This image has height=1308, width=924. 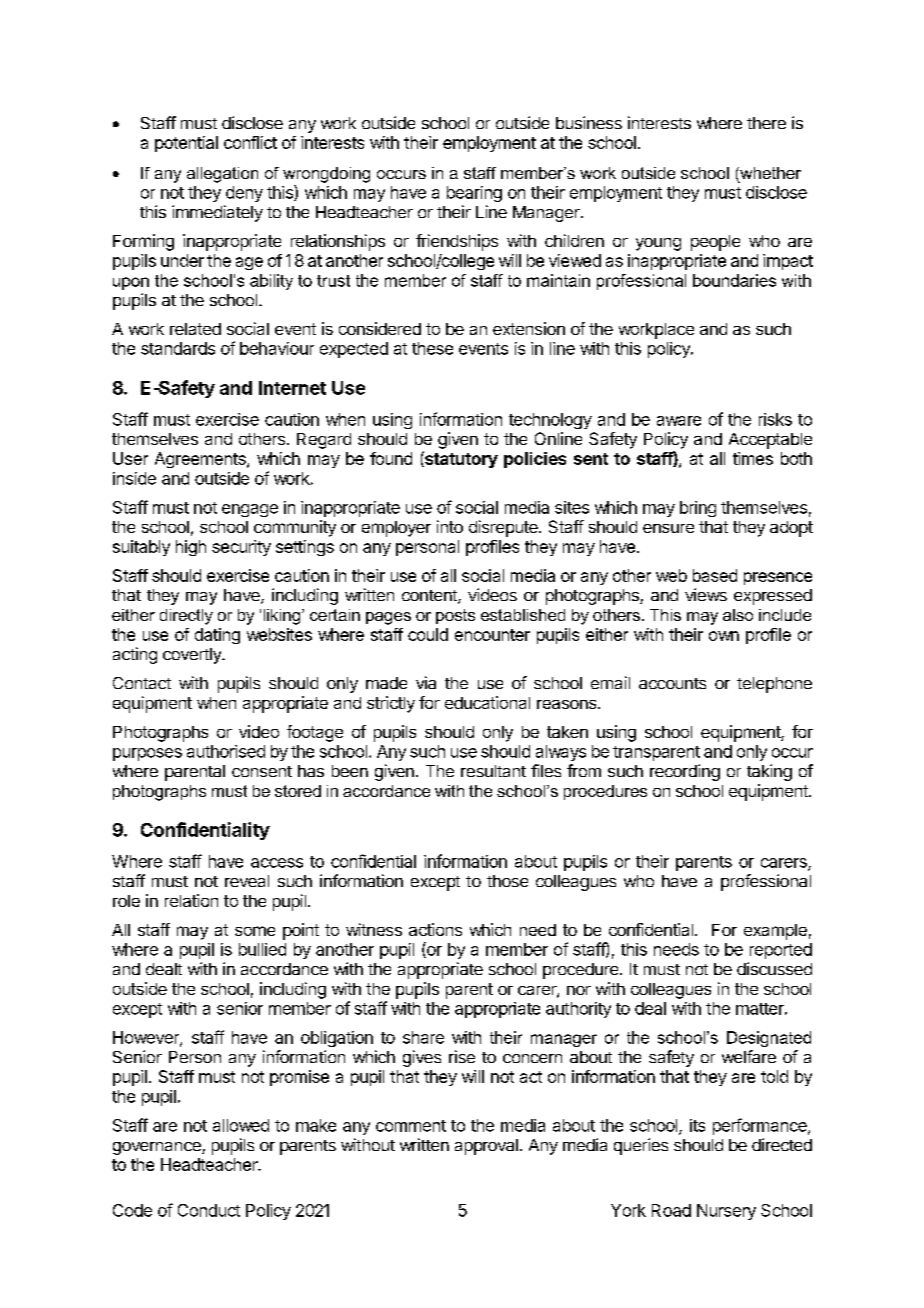 I want to click on approval, so click(x=486, y=1147).
